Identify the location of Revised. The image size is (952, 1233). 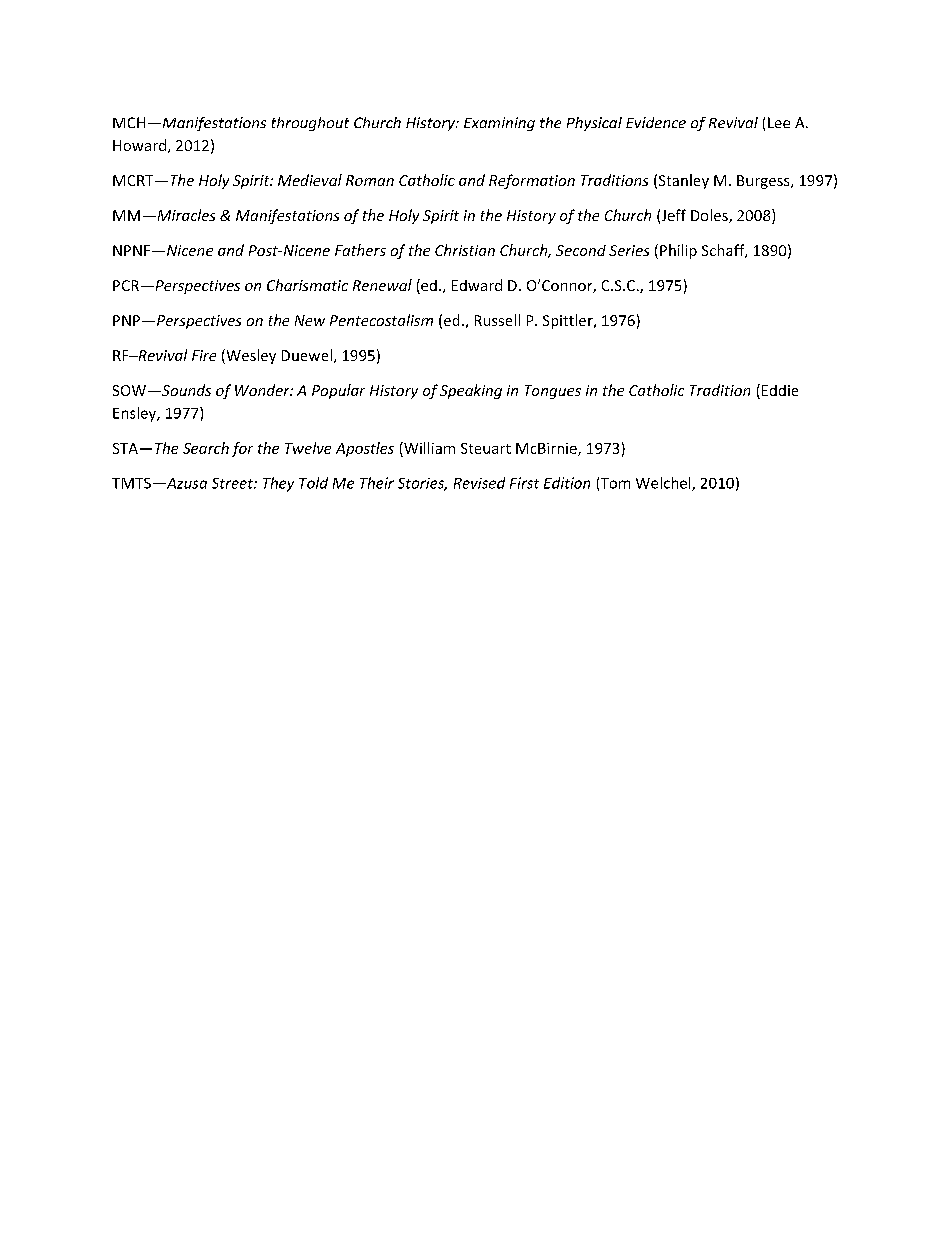
(479, 483).
